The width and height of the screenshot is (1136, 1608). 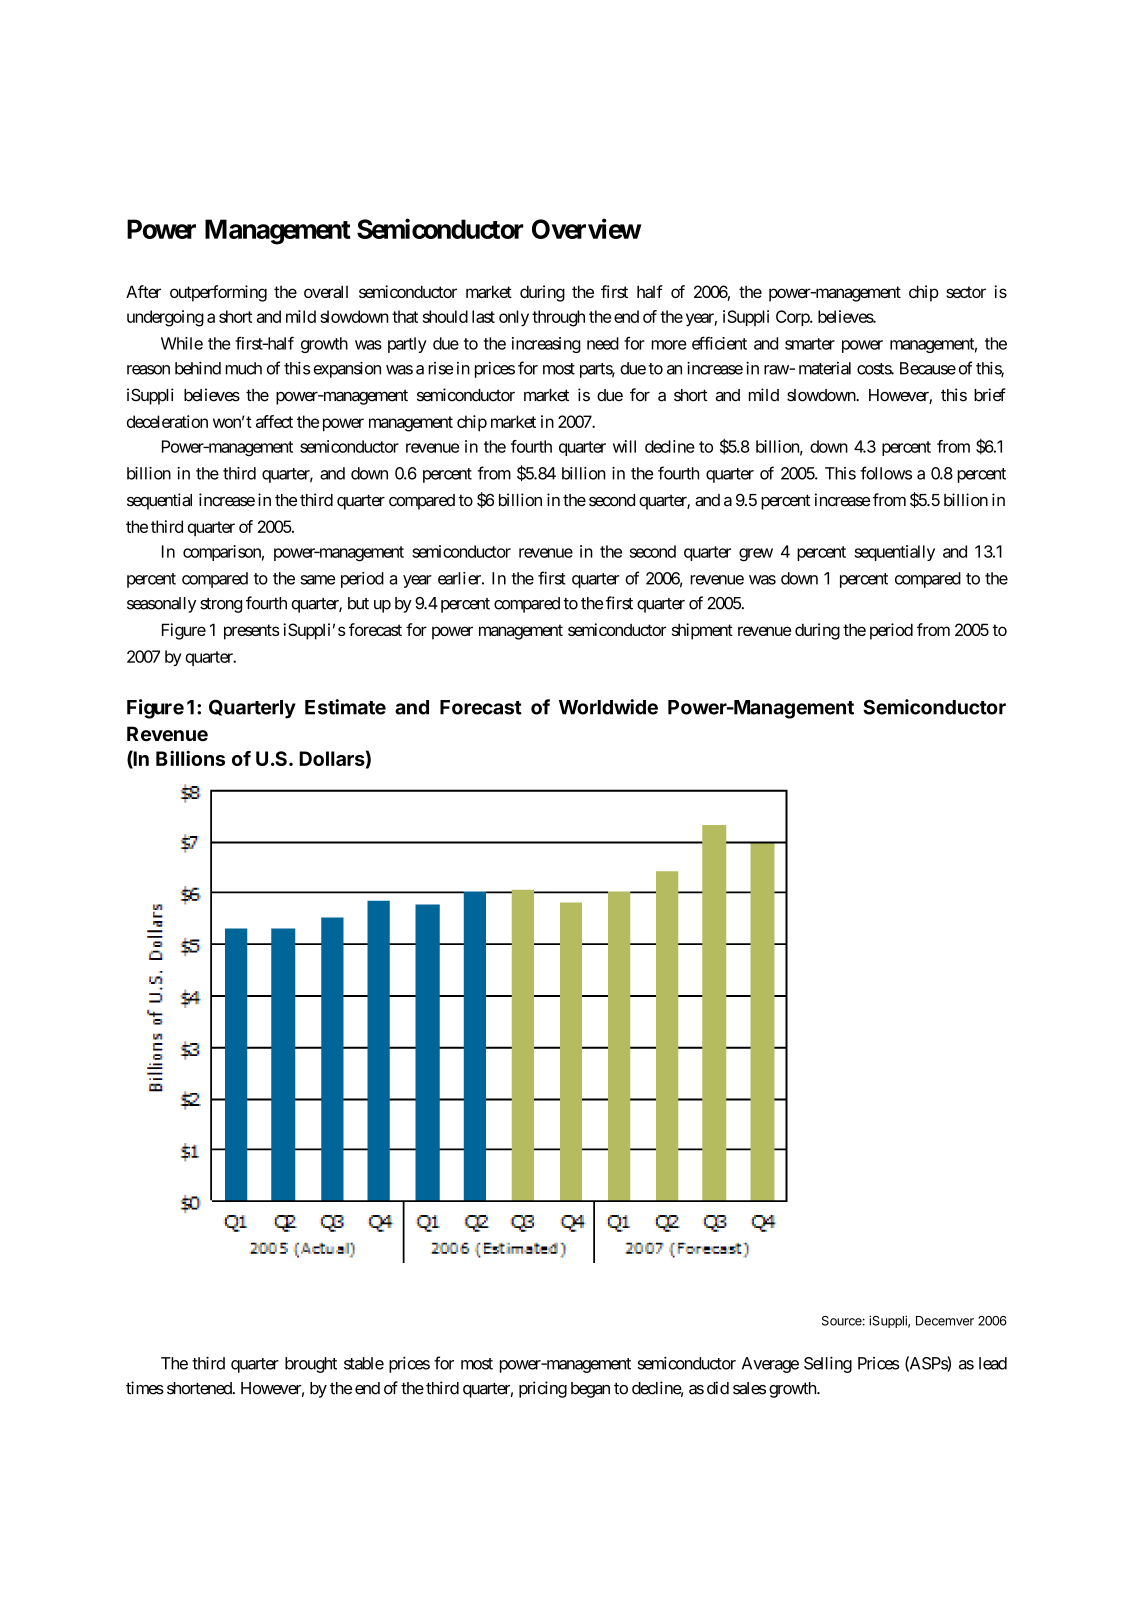 I want to click on Worldwide, so click(x=608, y=707).
